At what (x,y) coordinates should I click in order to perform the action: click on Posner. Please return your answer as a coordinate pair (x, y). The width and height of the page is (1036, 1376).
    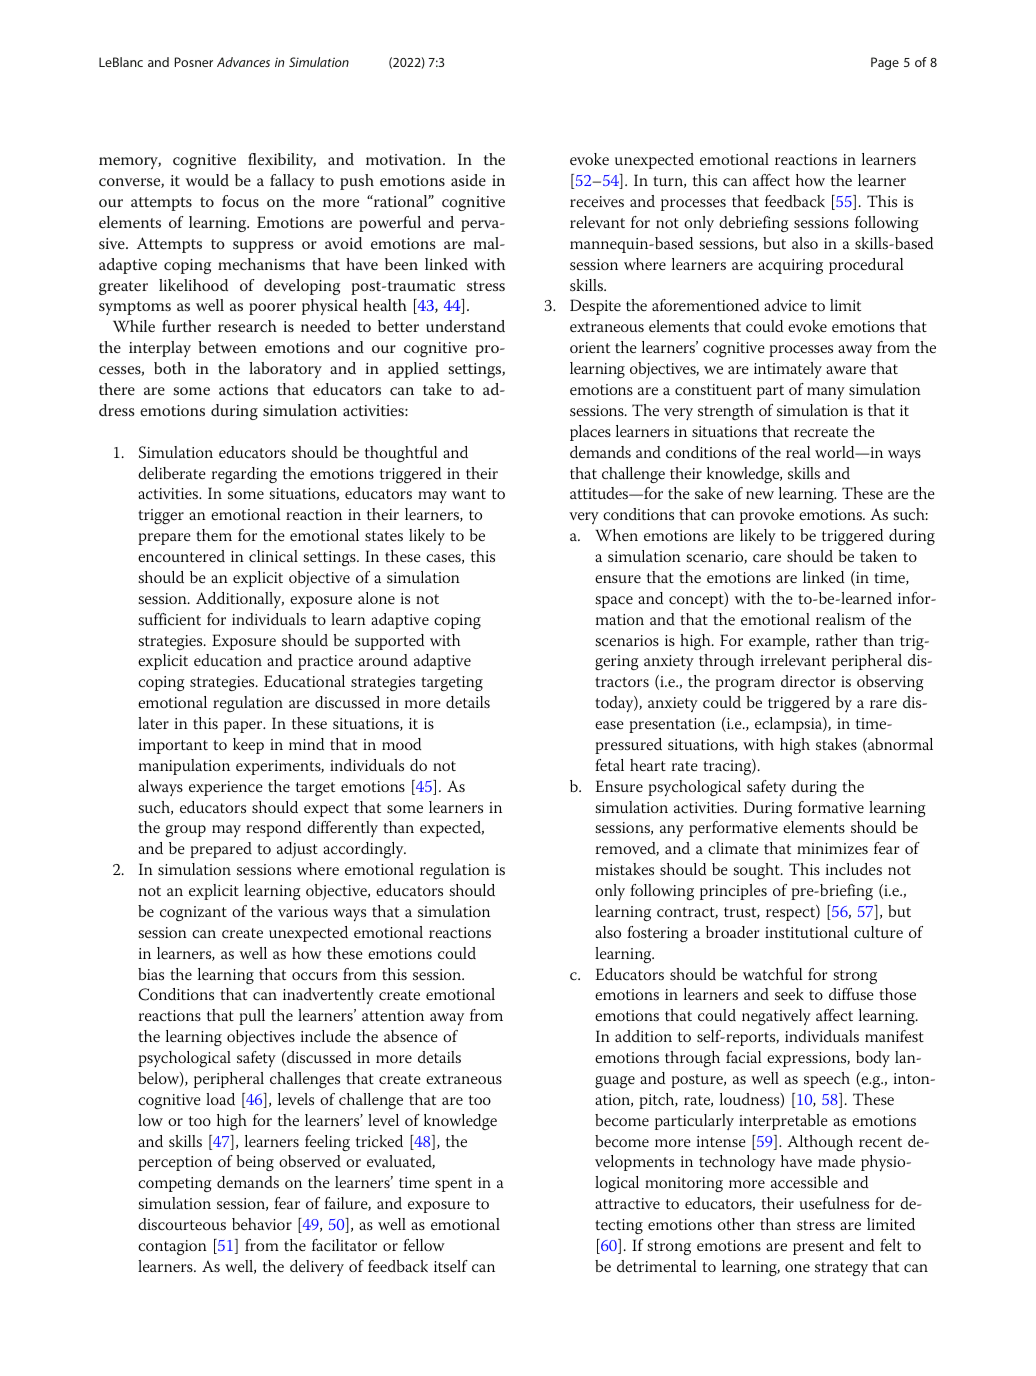
    Looking at the image, I should click on (194, 62).
